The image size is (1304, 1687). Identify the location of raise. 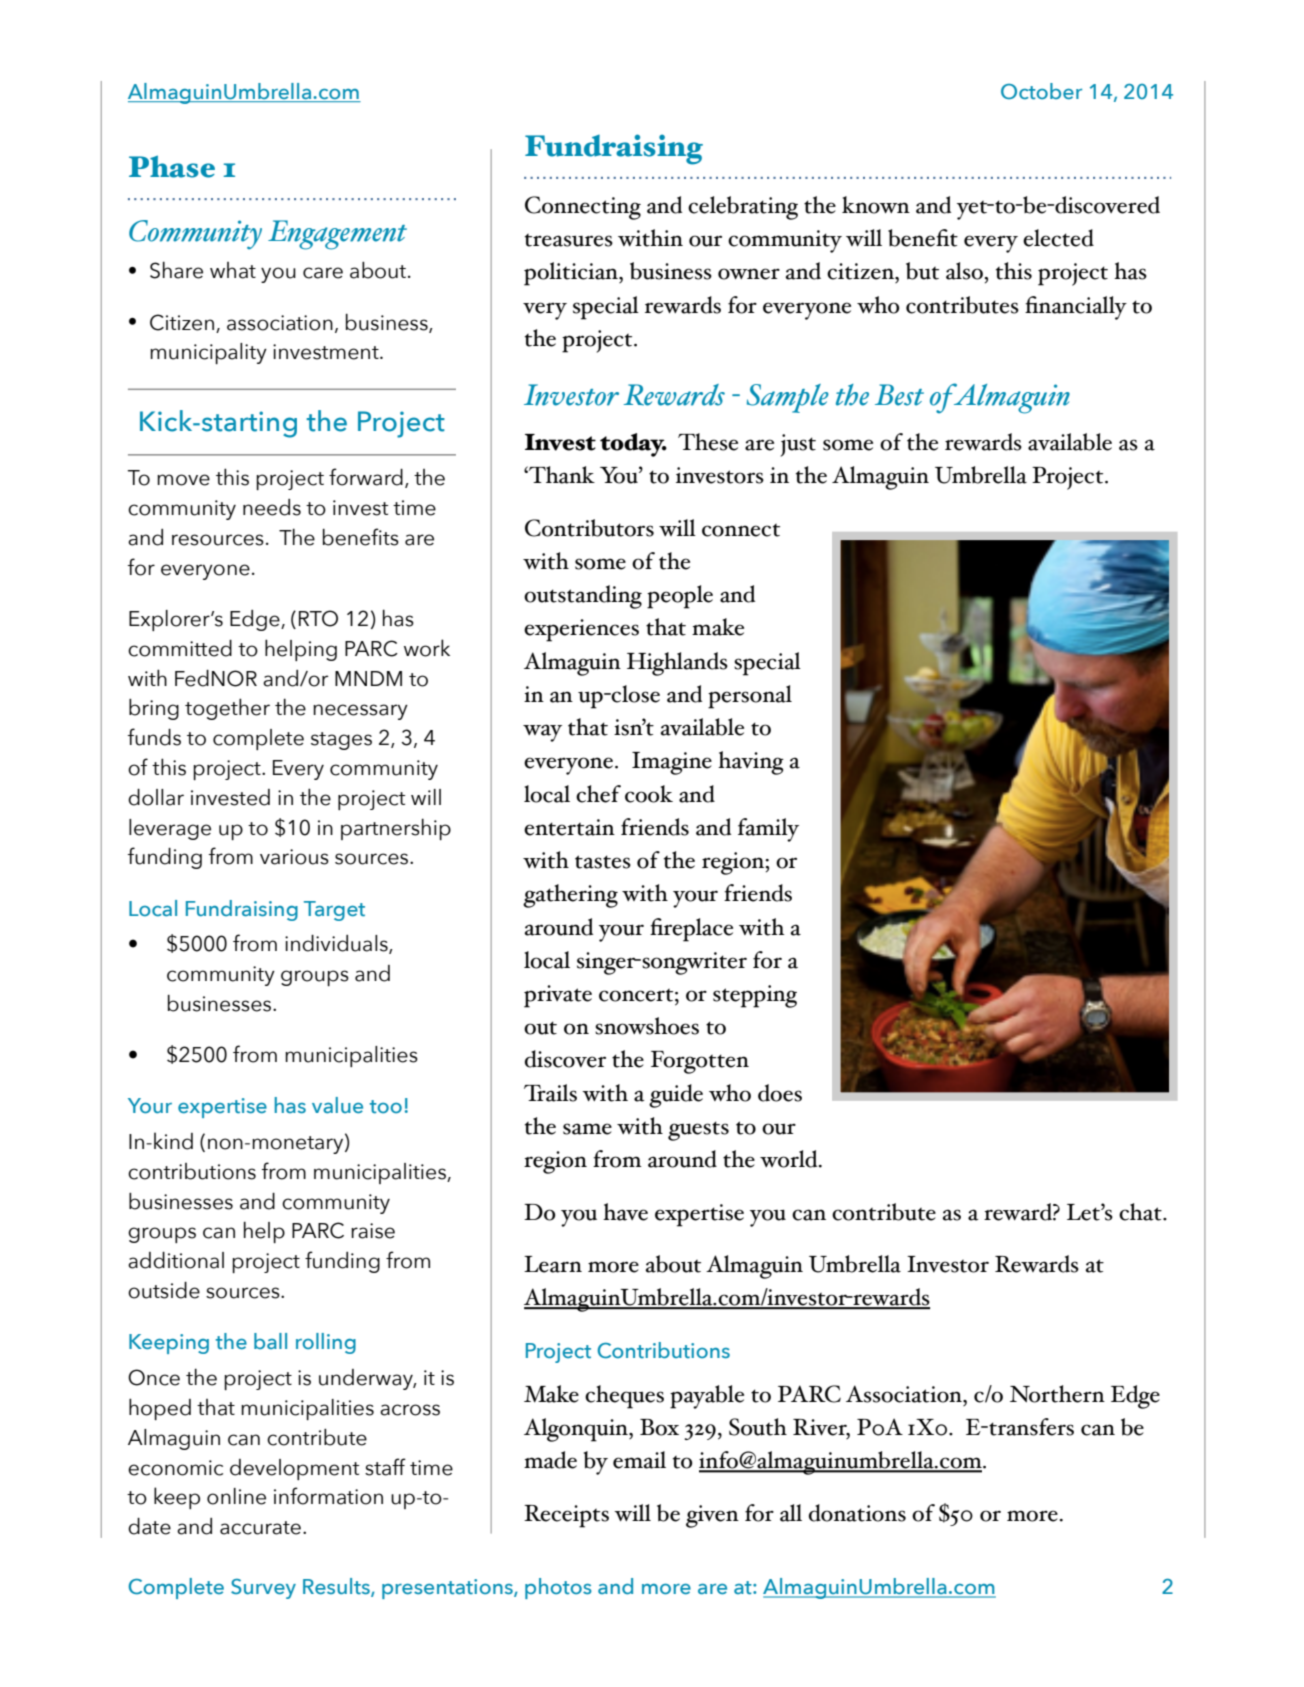
(373, 1231).
